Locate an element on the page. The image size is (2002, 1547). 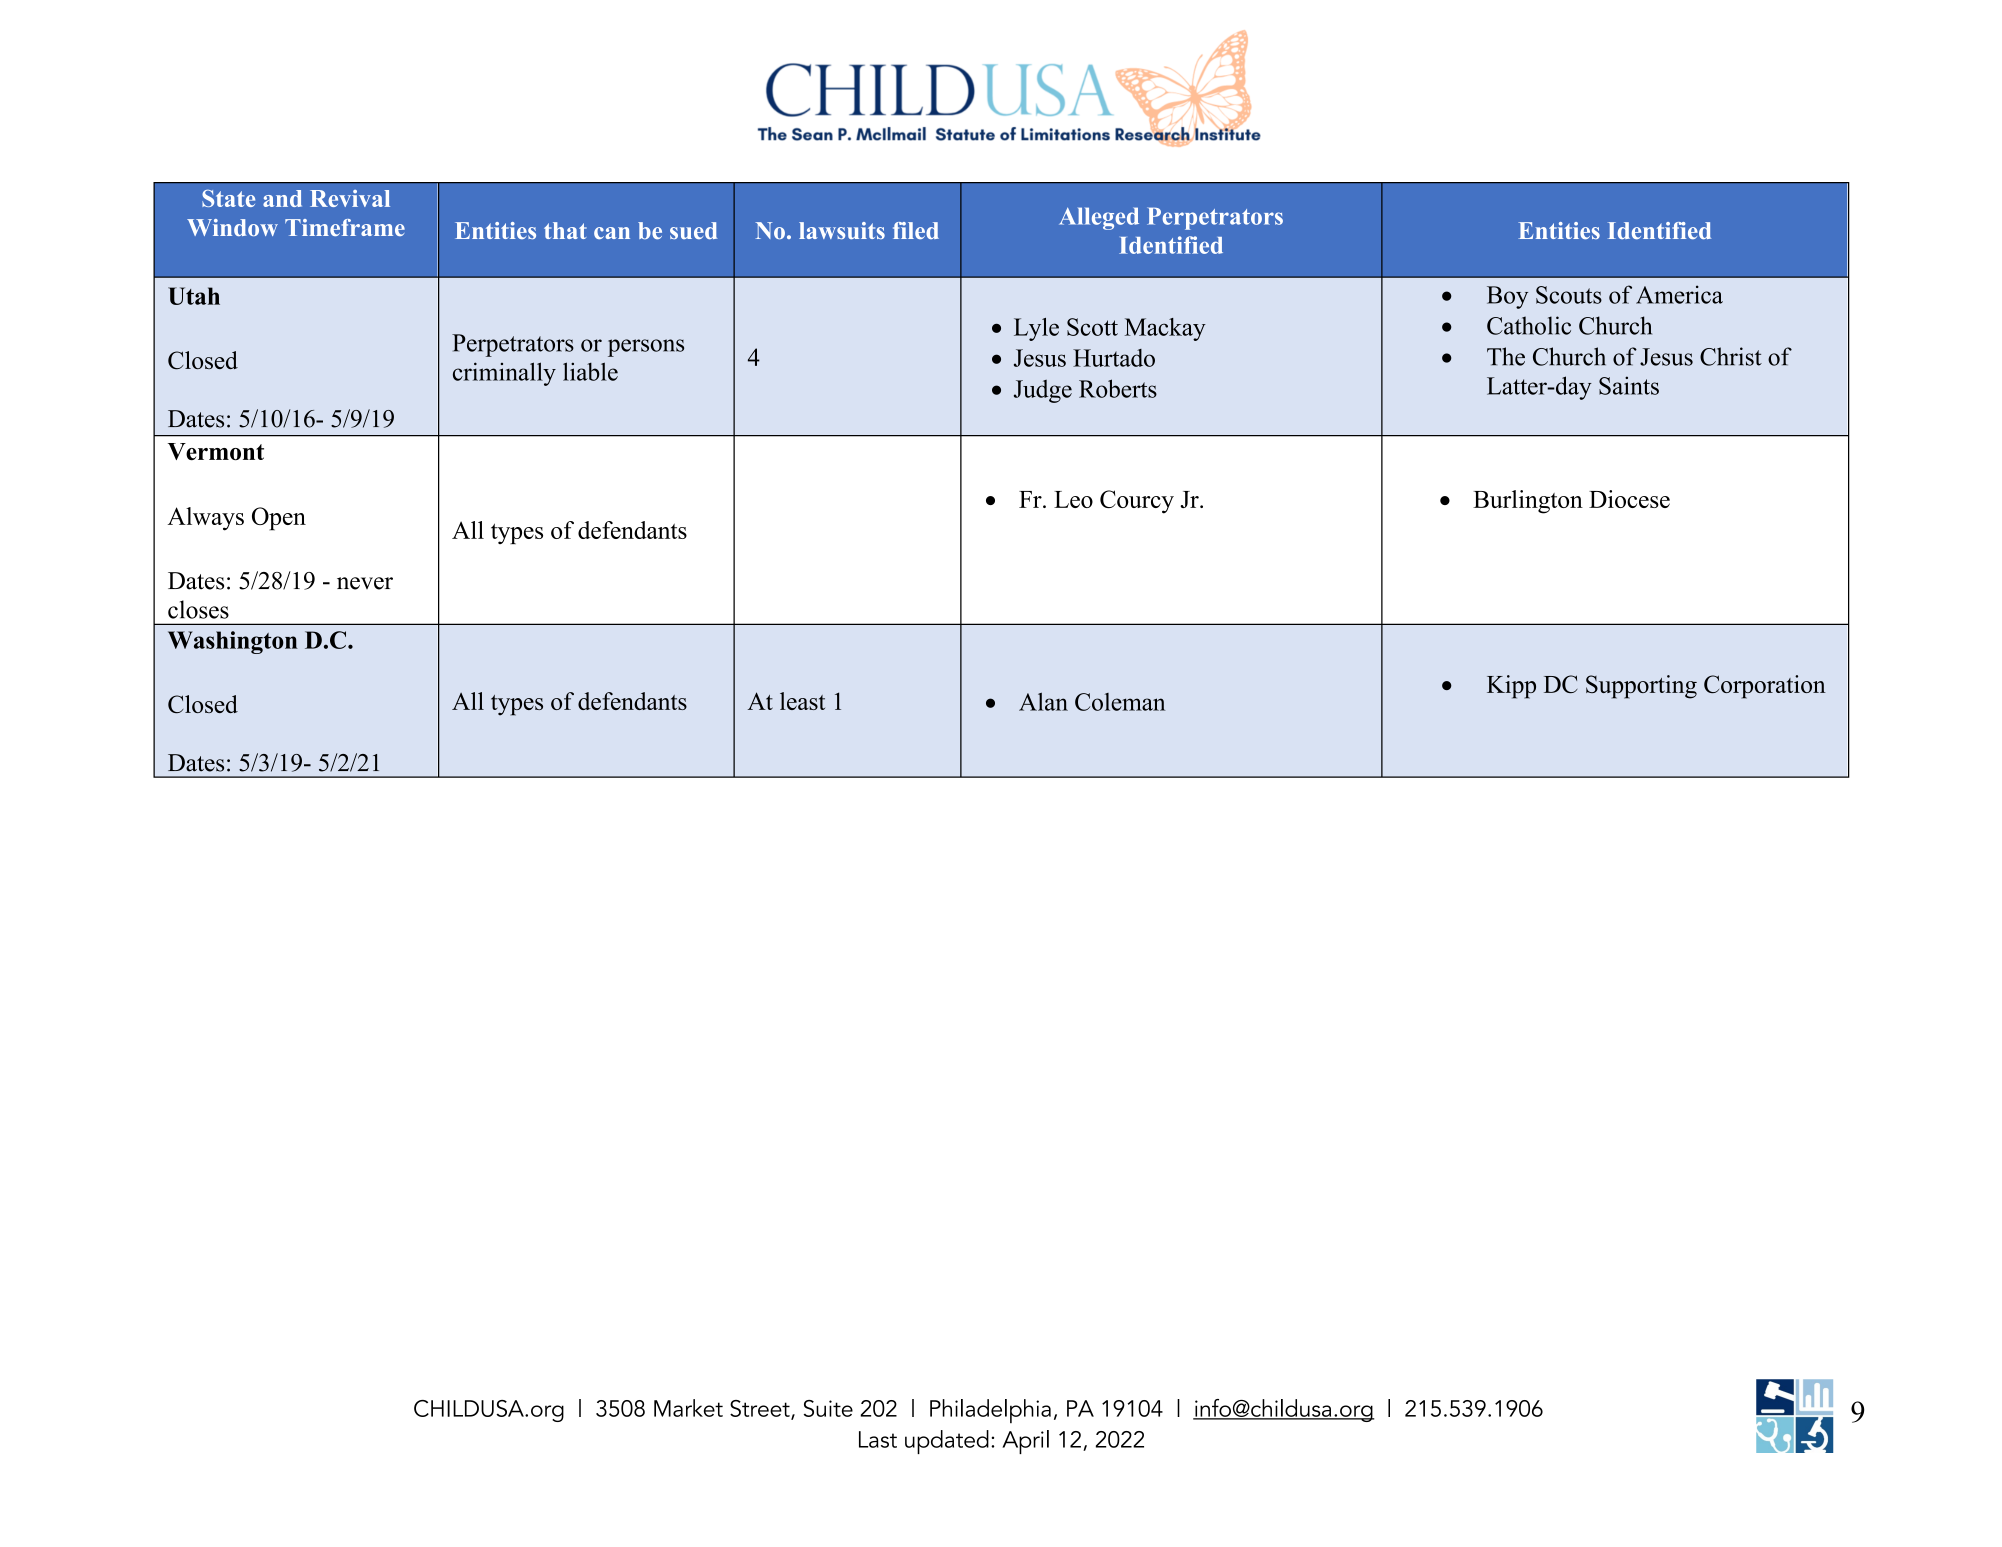
Street is located at coordinates (761, 1409).
